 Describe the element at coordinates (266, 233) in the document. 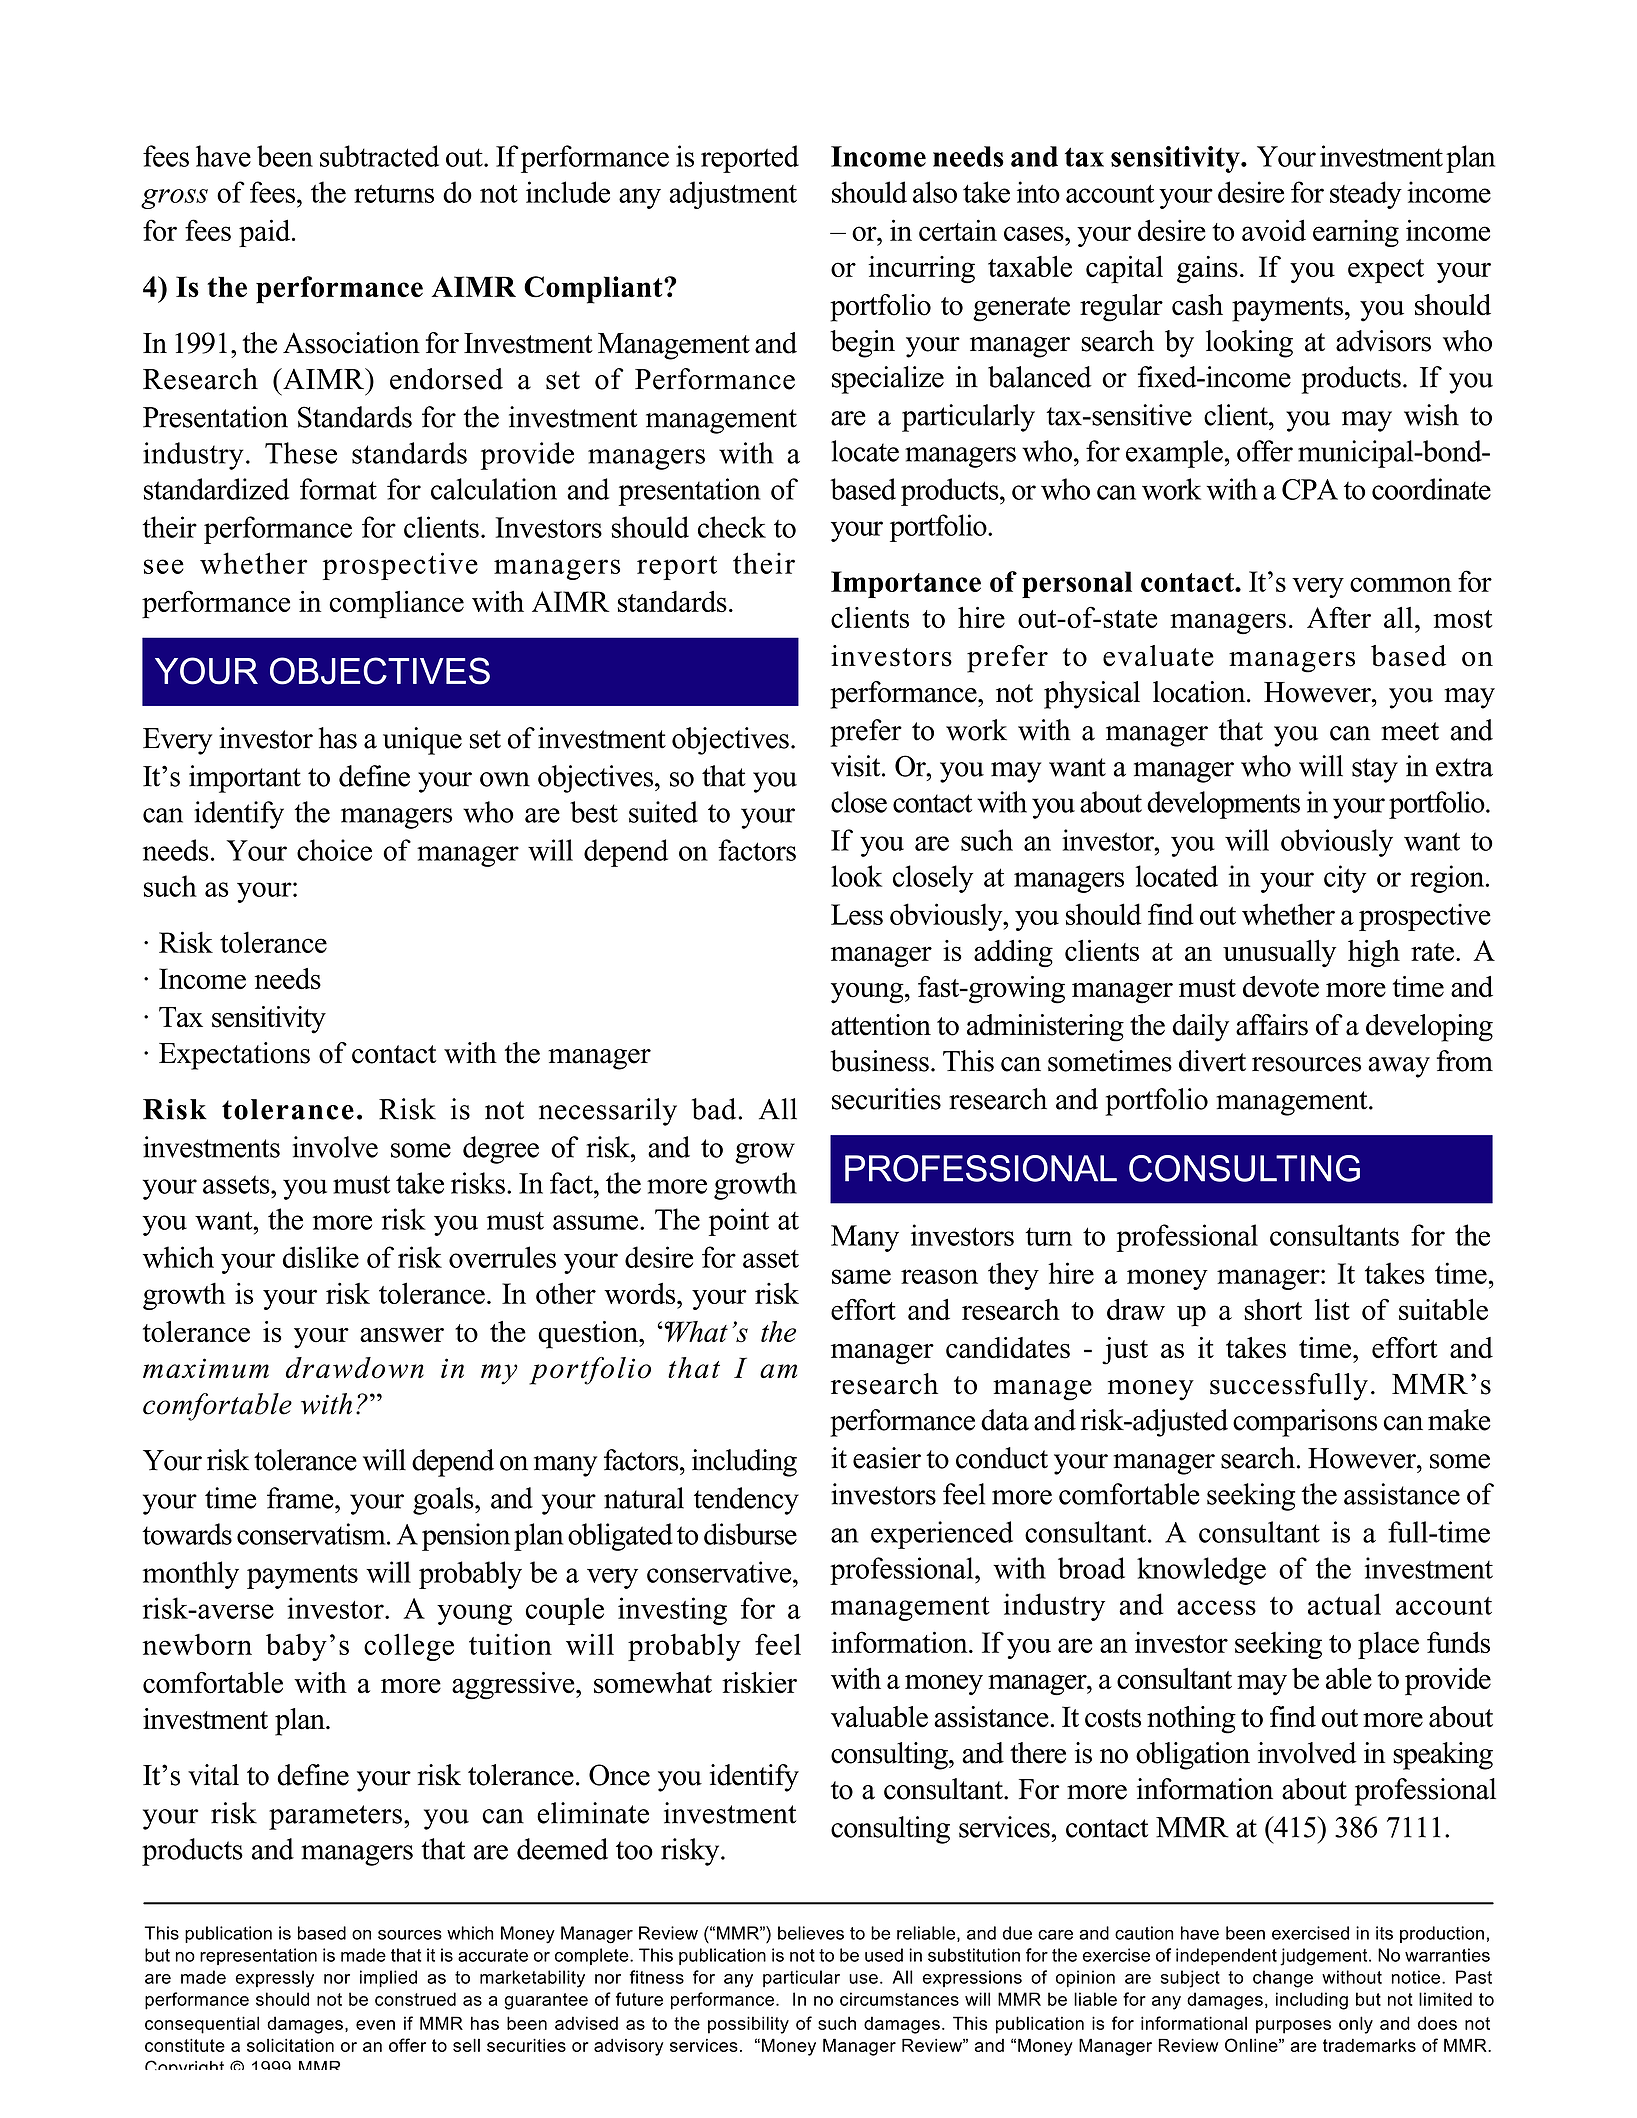

I see `paid` at that location.
